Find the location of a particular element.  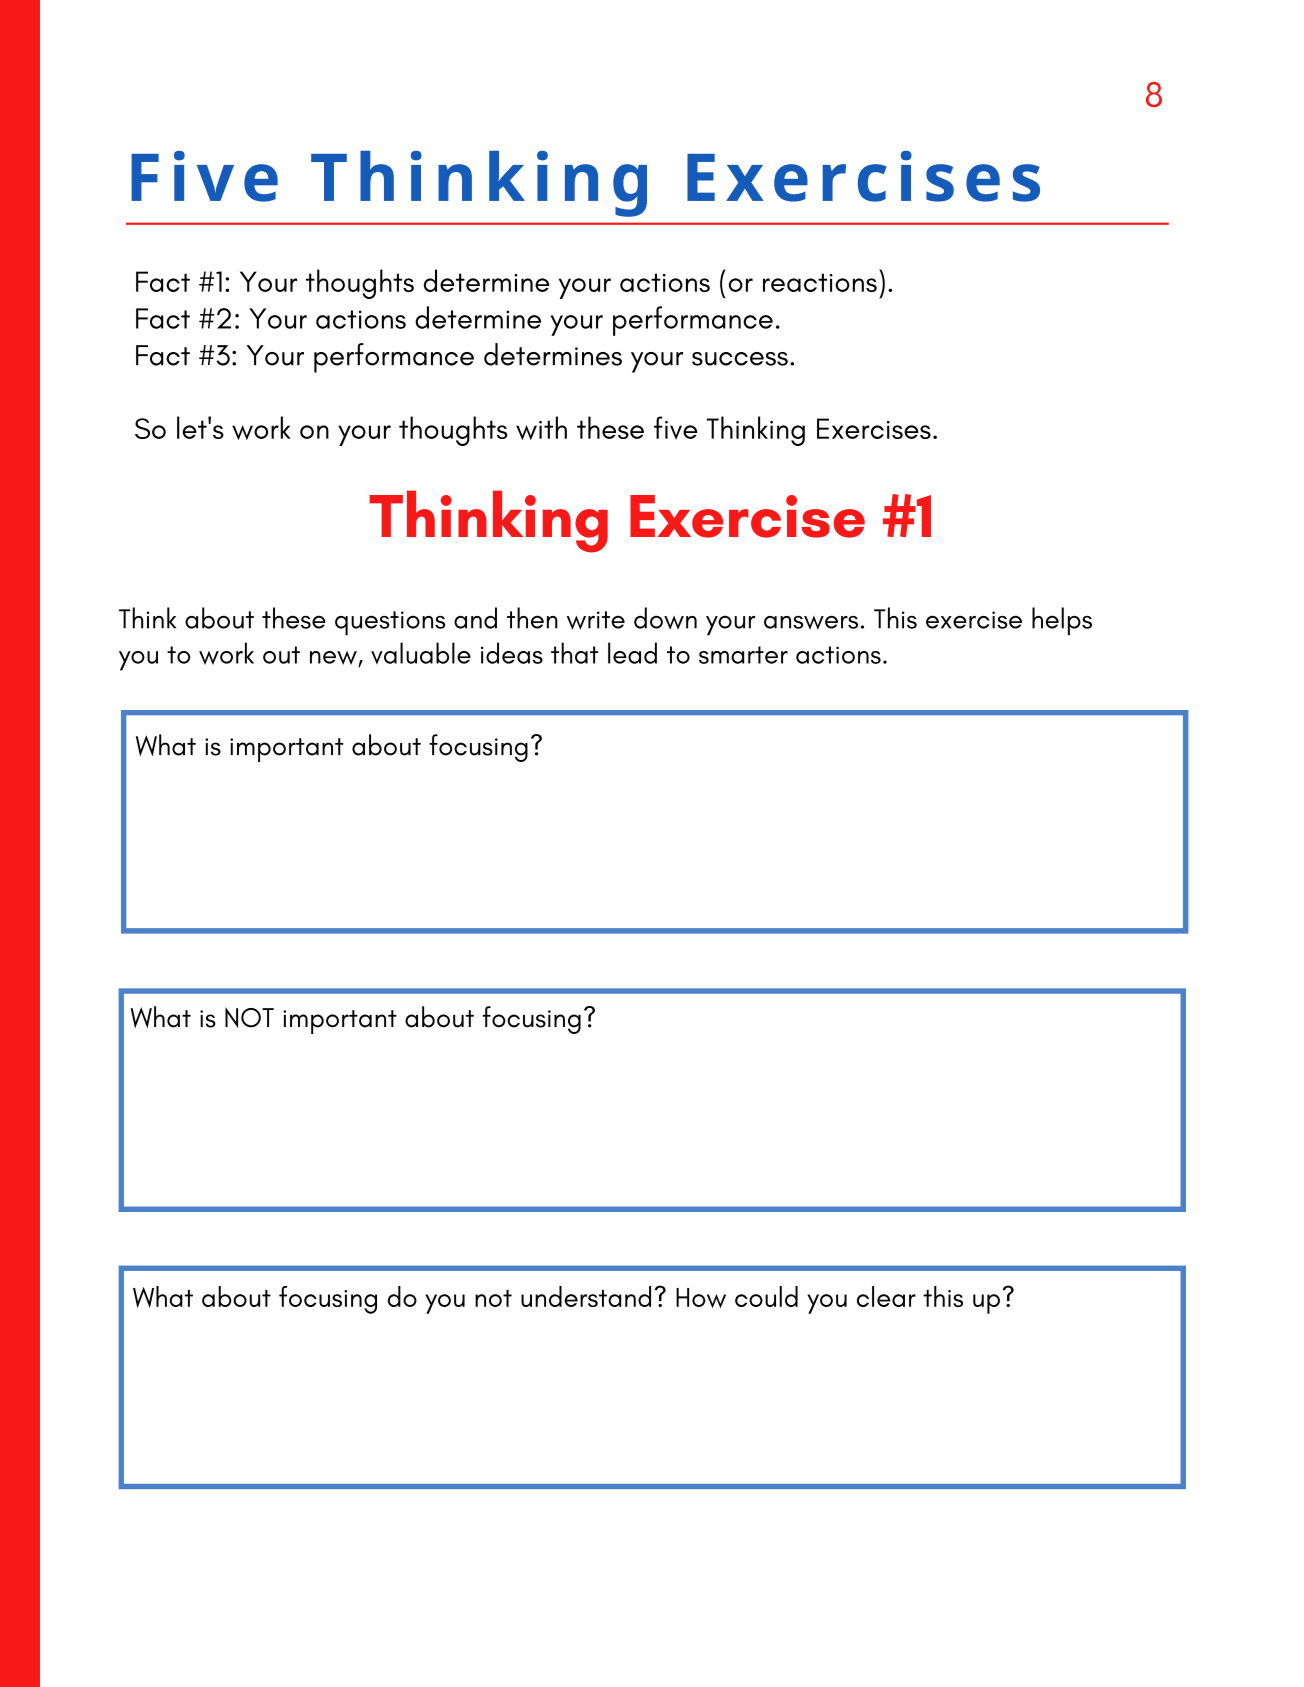

understand is located at coordinates (586, 1296).
